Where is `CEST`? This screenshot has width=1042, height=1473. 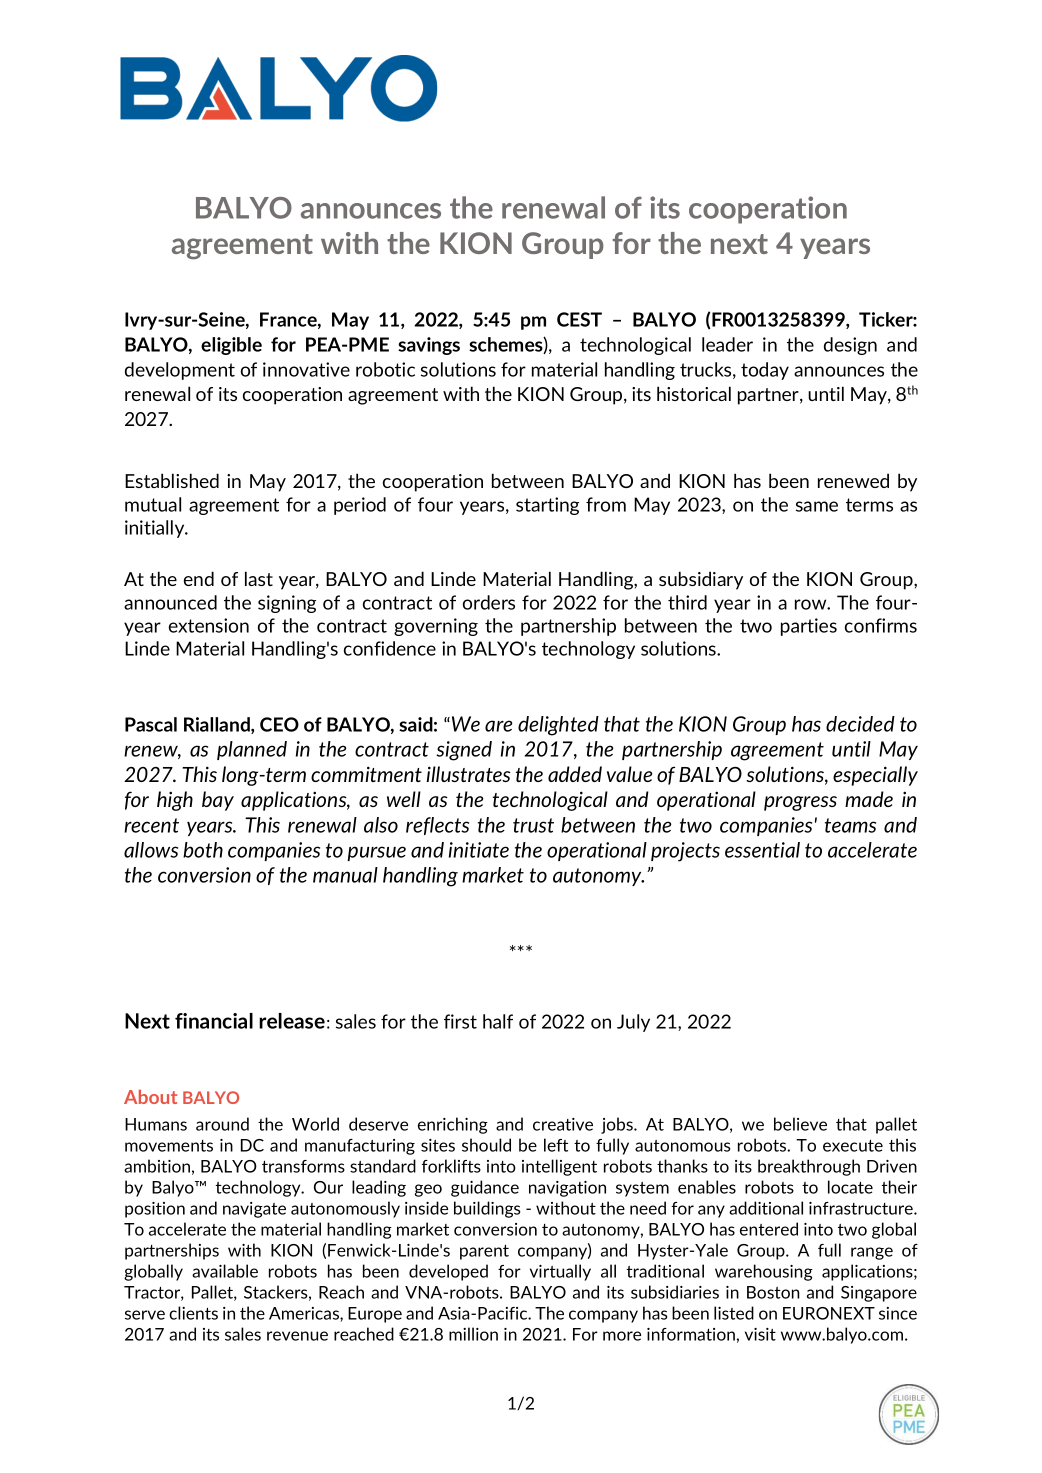
CEST is located at coordinates (579, 319).
